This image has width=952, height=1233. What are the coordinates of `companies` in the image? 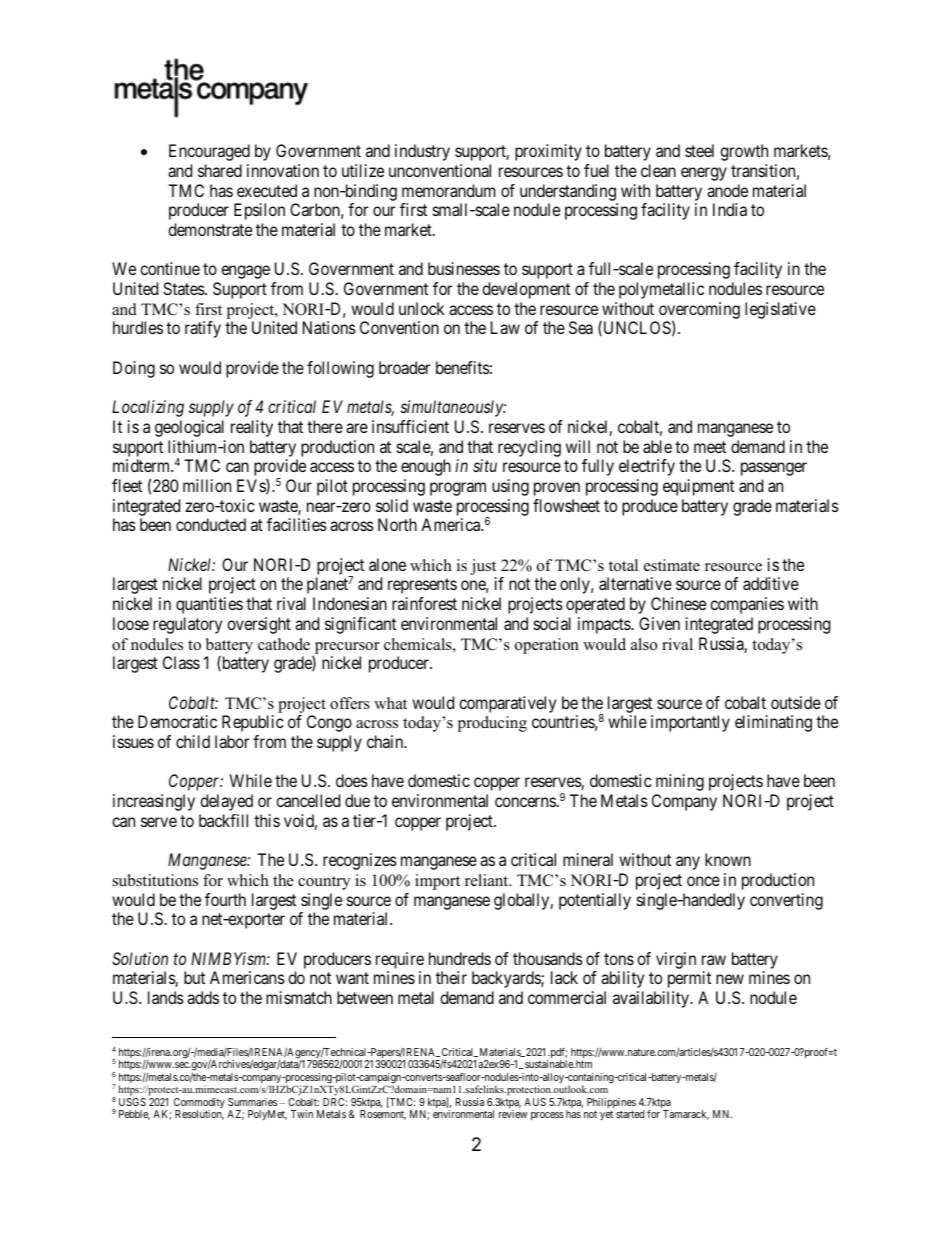 It's located at (747, 605).
